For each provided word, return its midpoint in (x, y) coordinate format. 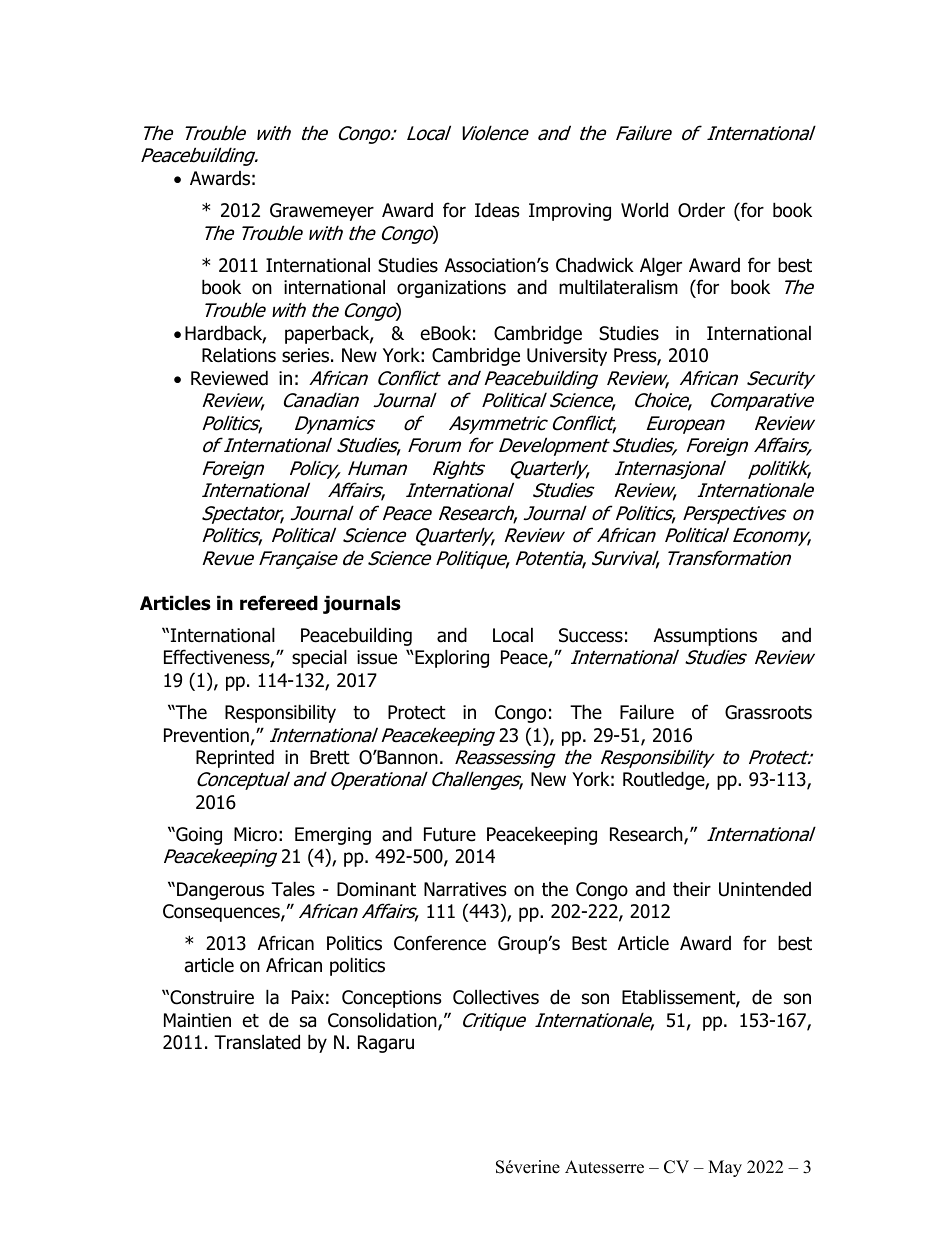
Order (701, 210)
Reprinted (235, 758)
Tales (293, 889)
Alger (661, 266)
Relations (239, 355)
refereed (279, 603)
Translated (257, 1042)
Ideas (497, 210)
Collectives (496, 997)
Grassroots (768, 712)
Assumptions (705, 637)
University (567, 357)
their (692, 889)
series (305, 355)
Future (450, 834)
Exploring (451, 658)
